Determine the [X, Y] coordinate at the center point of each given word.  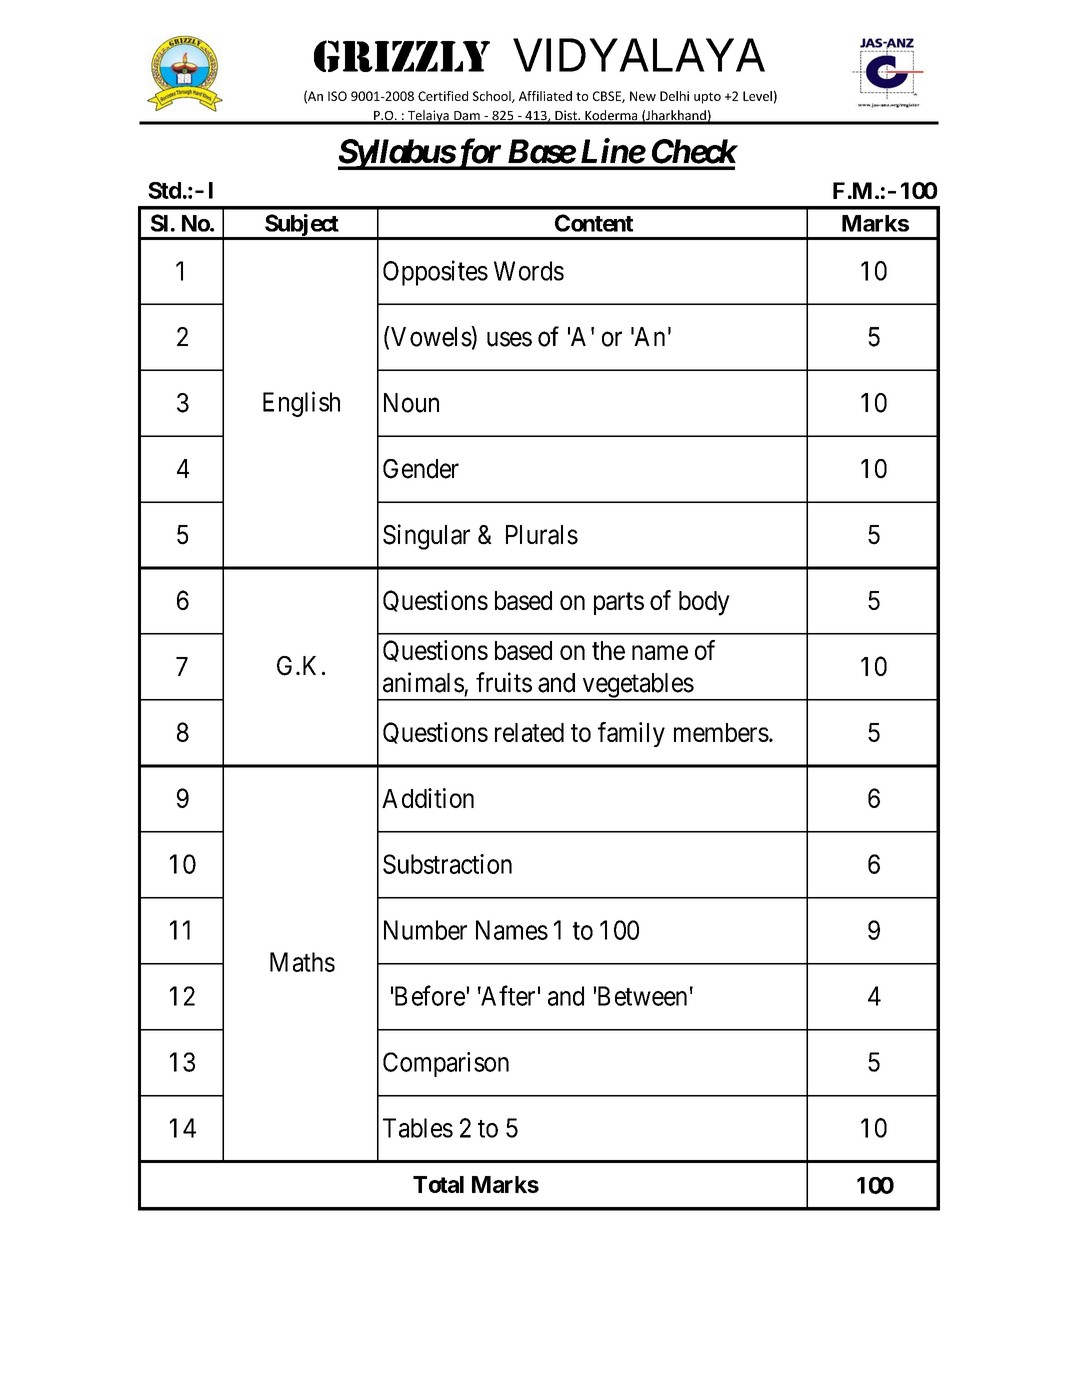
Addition [428, 798]
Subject [302, 226]
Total [438, 1184]
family [631, 734]
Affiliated [545, 96]
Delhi [674, 96]
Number [425, 930]
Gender [421, 469]
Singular [426, 537]
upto [707, 98]
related [529, 732]
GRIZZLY [402, 56]
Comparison [446, 1064]
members [721, 732]
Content [594, 223]
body [704, 603]
